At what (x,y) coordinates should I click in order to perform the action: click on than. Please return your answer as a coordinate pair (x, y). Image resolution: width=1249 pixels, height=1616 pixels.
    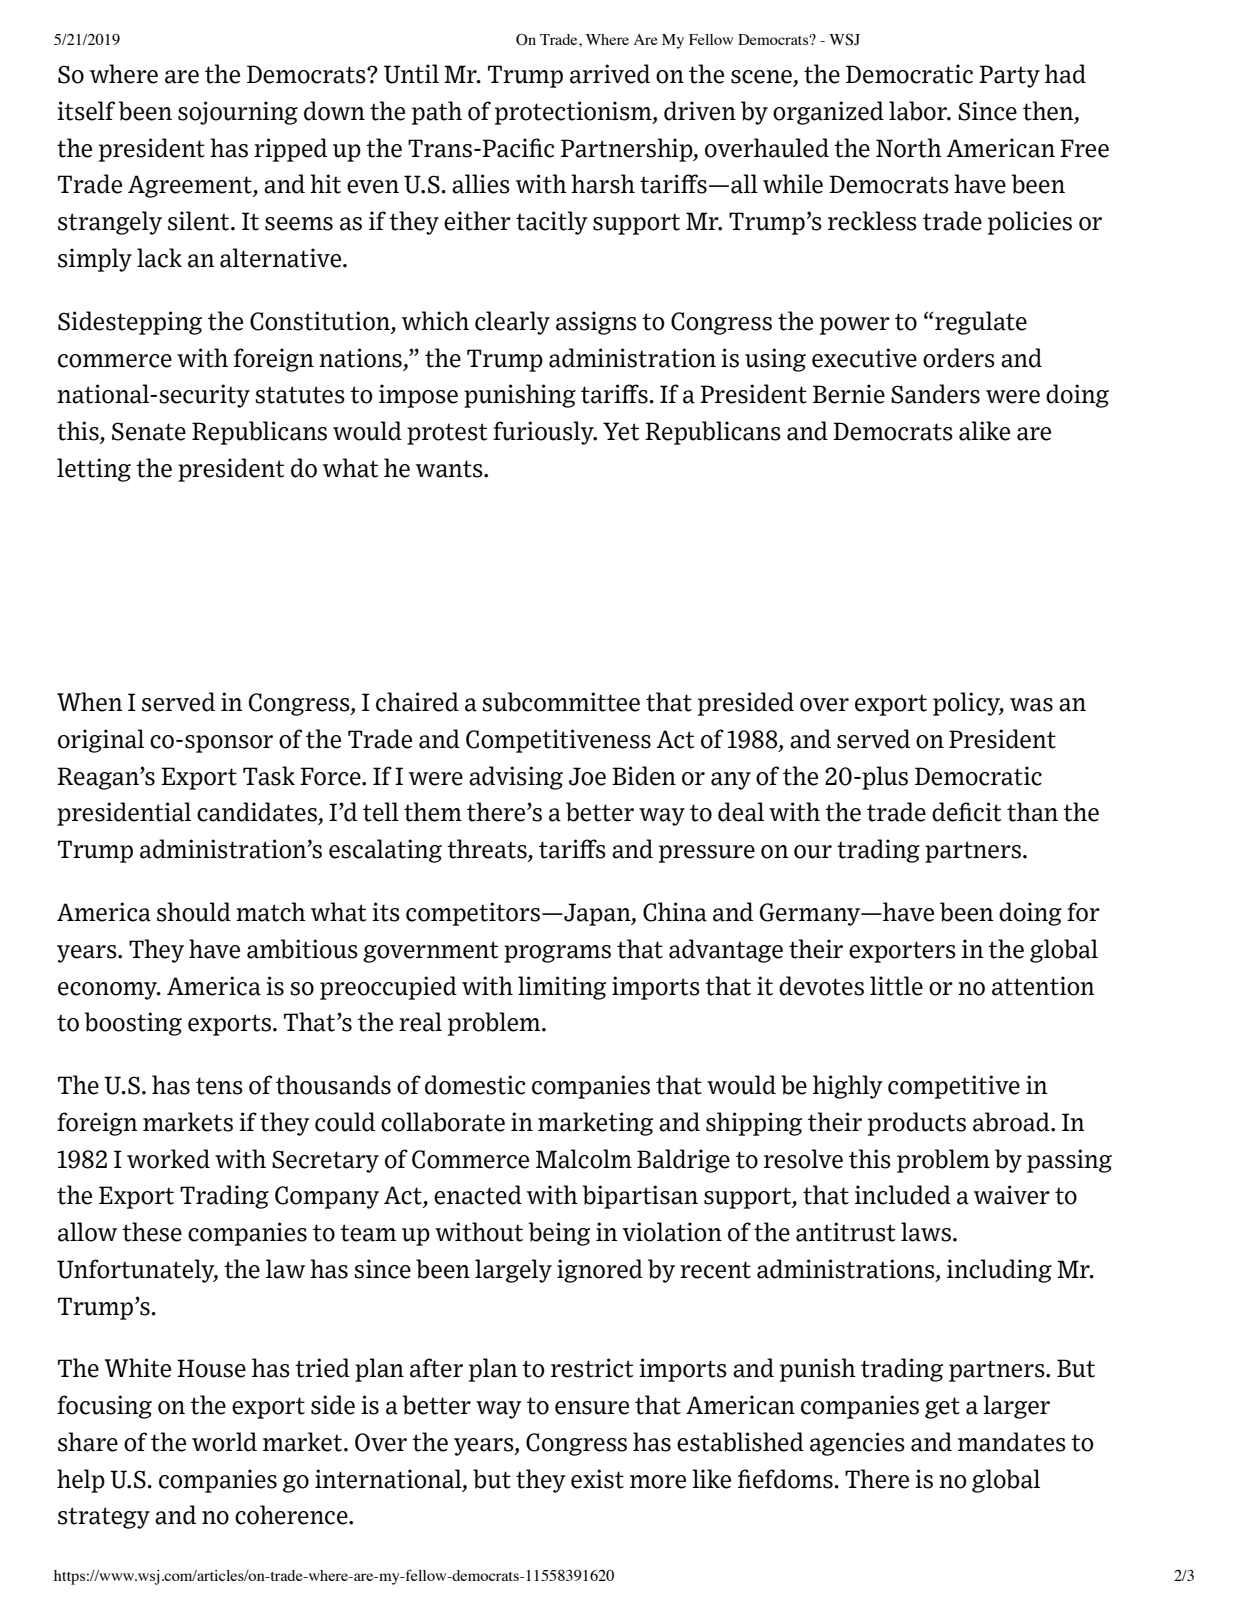
    Looking at the image, I should click on (1032, 812).
